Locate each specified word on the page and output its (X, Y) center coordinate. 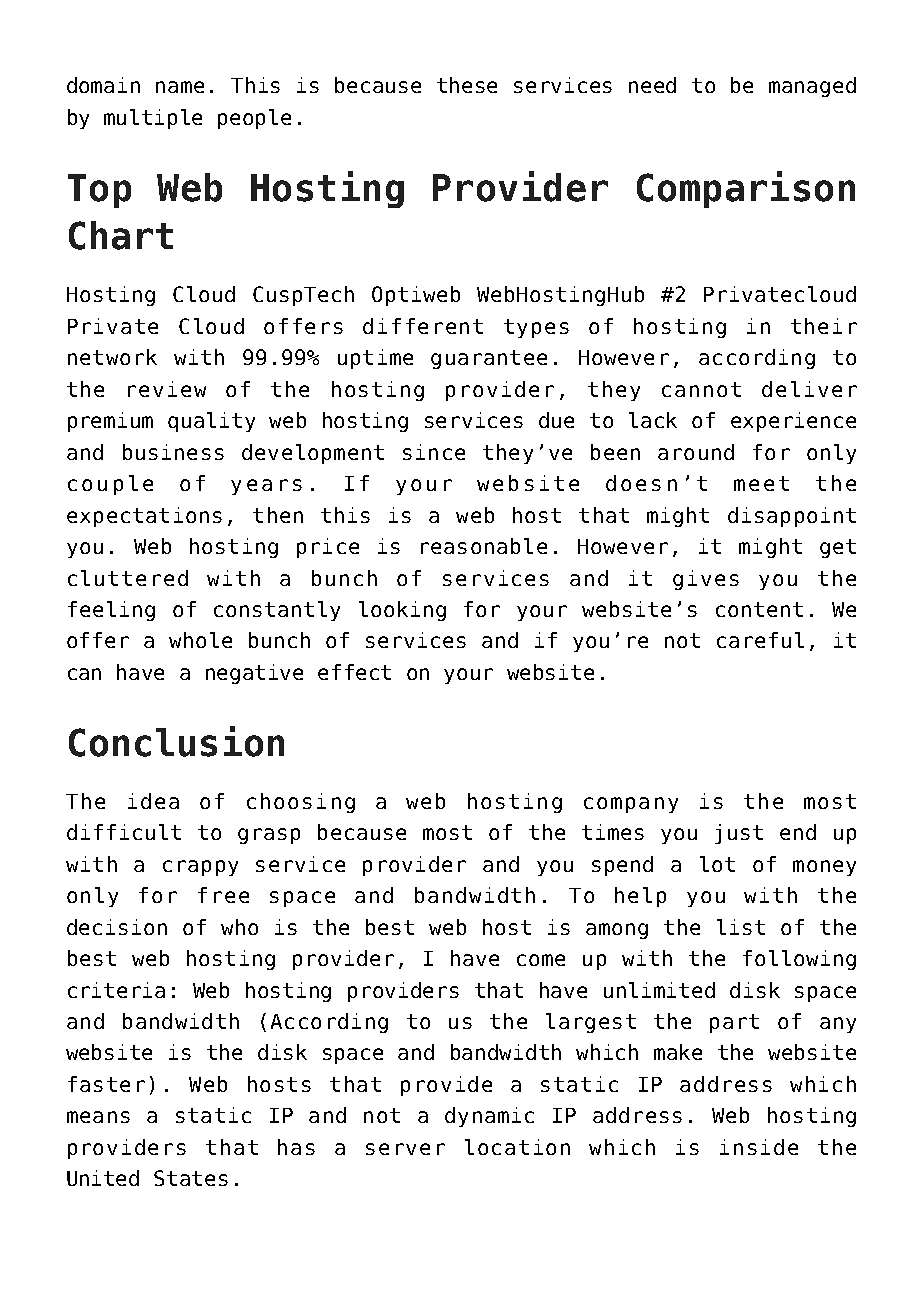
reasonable (484, 546)
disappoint (792, 517)
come (541, 960)
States (191, 1178)
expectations (144, 517)
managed (812, 87)
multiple (153, 119)
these (467, 85)
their (824, 326)
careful (760, 640)
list (741, 927)
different (423, 326)
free (223, 895)
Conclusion (176, 741)
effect (354, 672)
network (112, 357)
